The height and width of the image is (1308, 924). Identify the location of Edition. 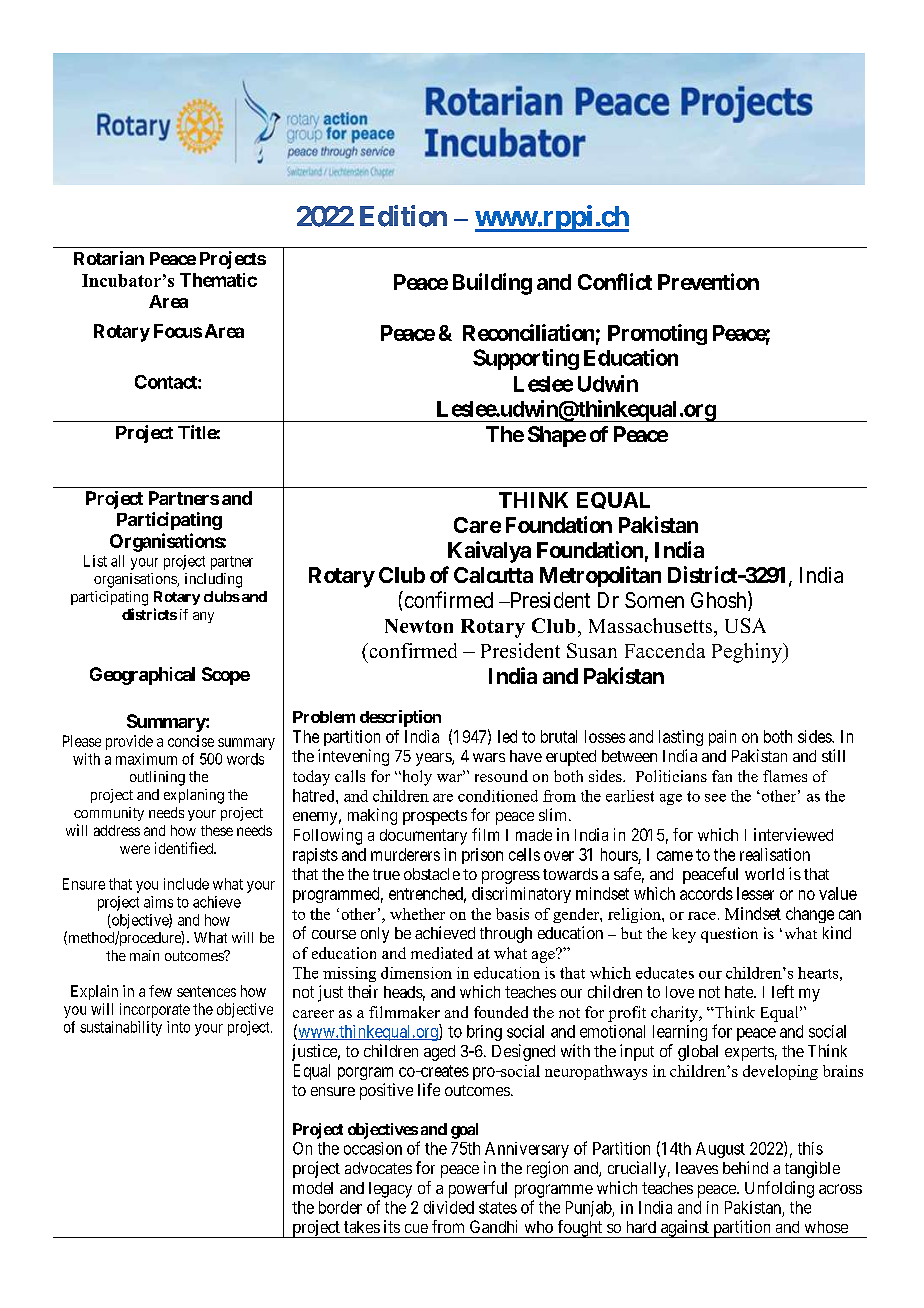
(403, 216).
